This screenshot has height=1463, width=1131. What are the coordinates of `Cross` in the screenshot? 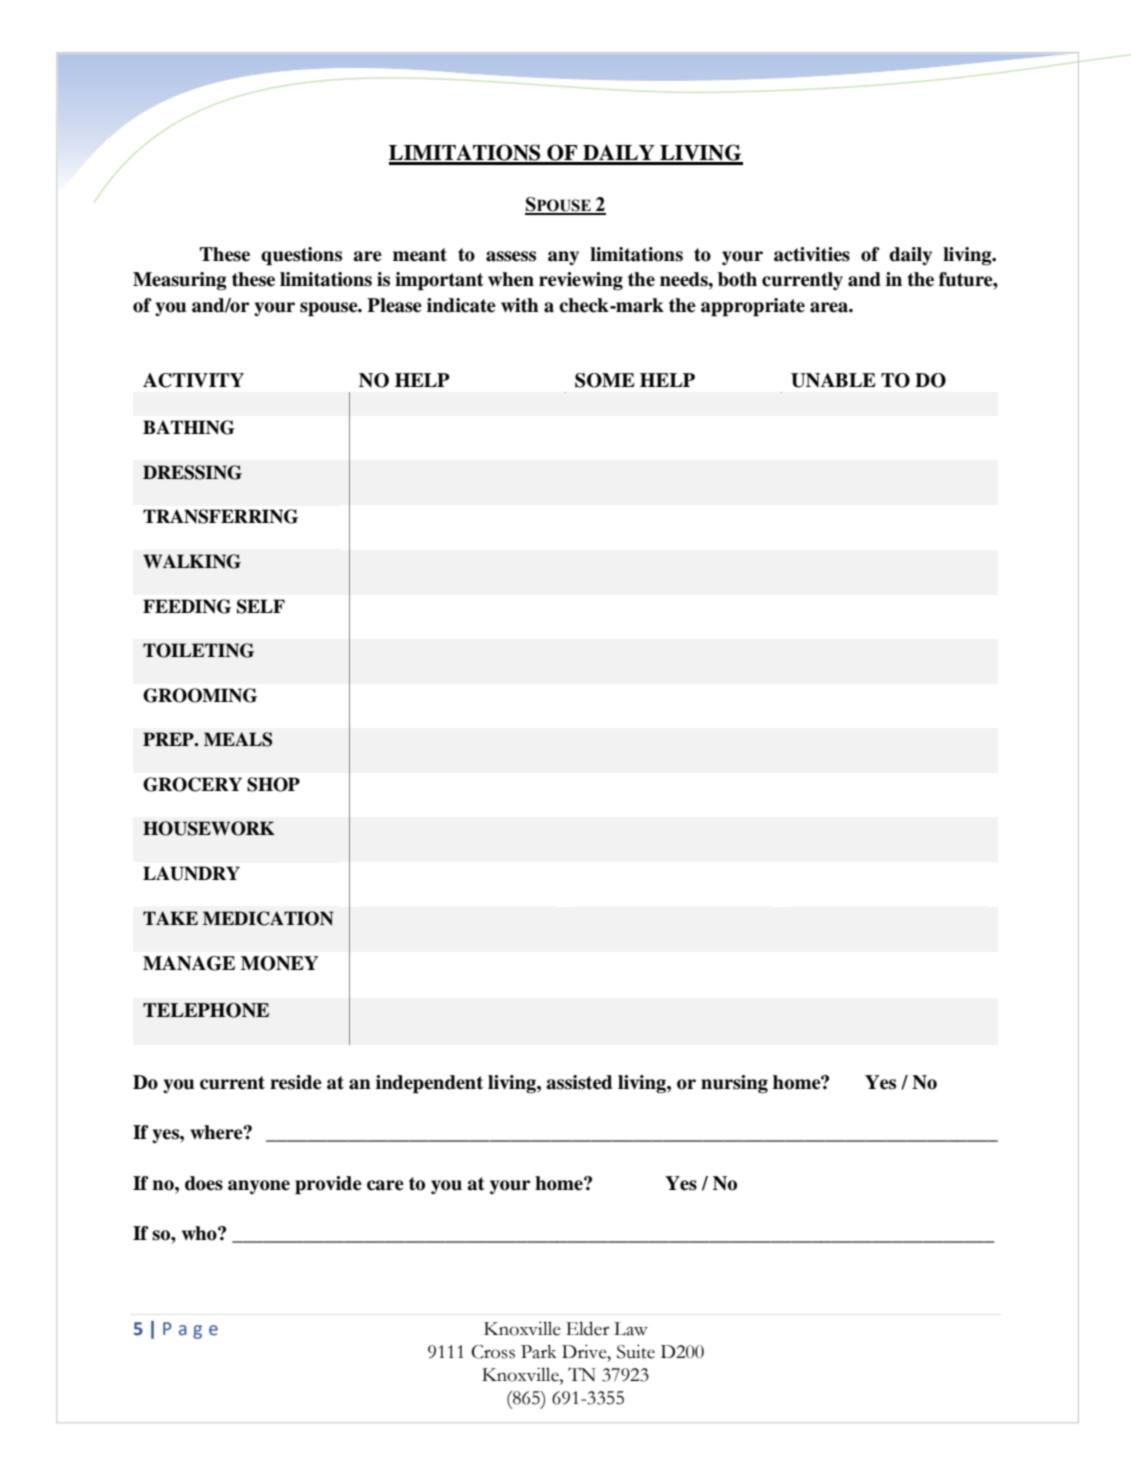 It's located at (493, 1352).
